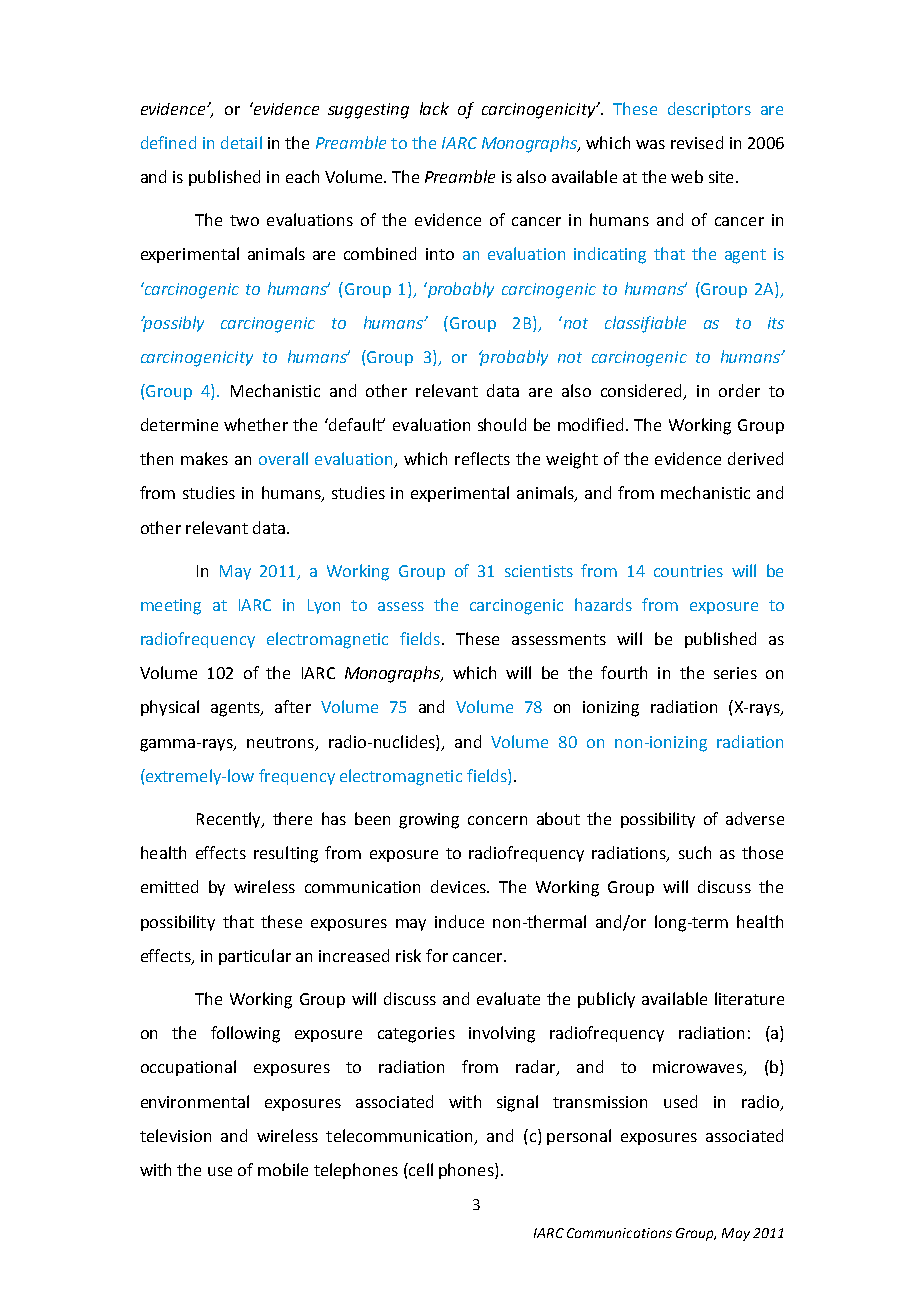  Describe the element at coordinates (241, 142) in the page. I see `detail` at that location.
